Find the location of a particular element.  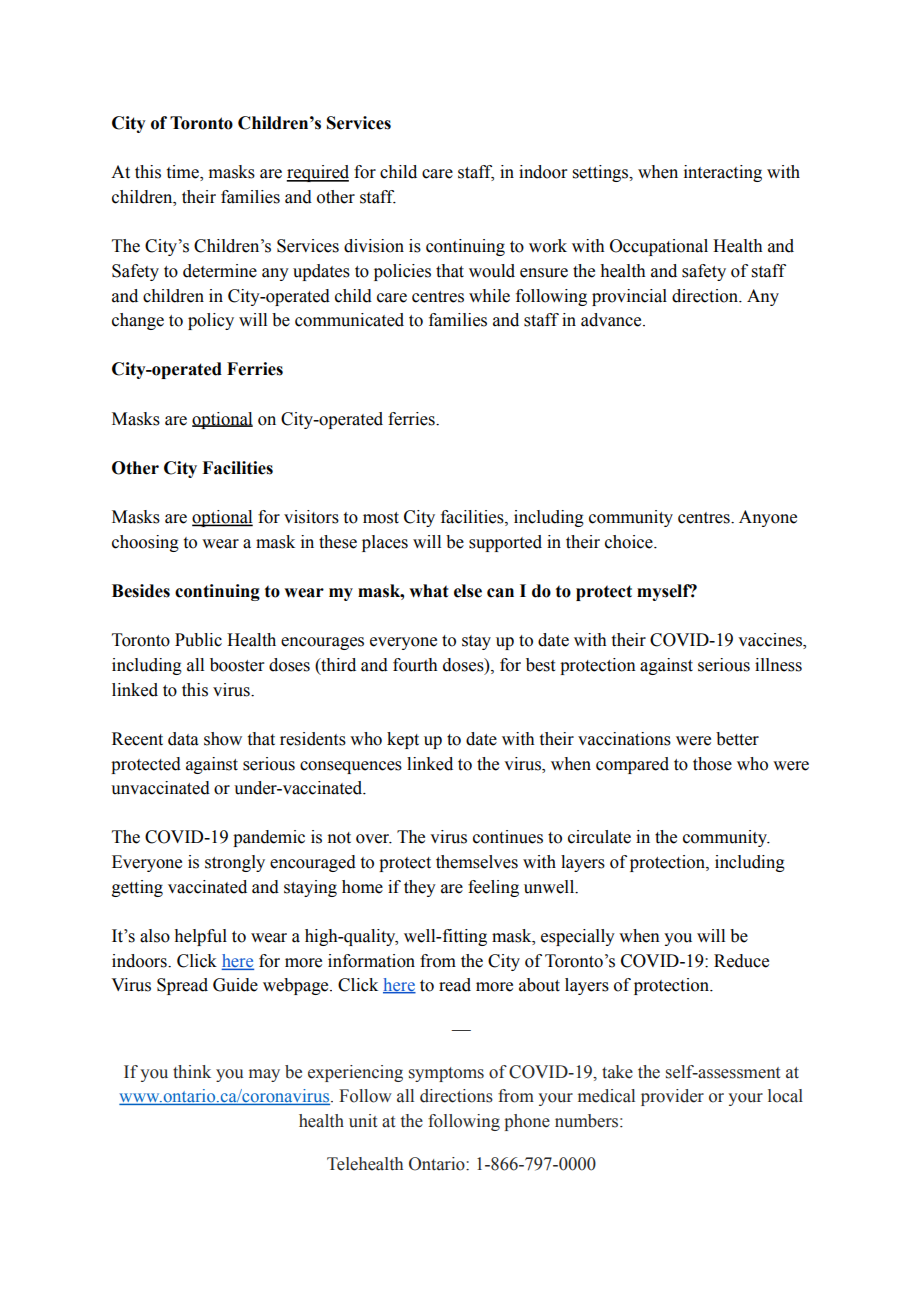

policy is located at coordinates (211, 321).
